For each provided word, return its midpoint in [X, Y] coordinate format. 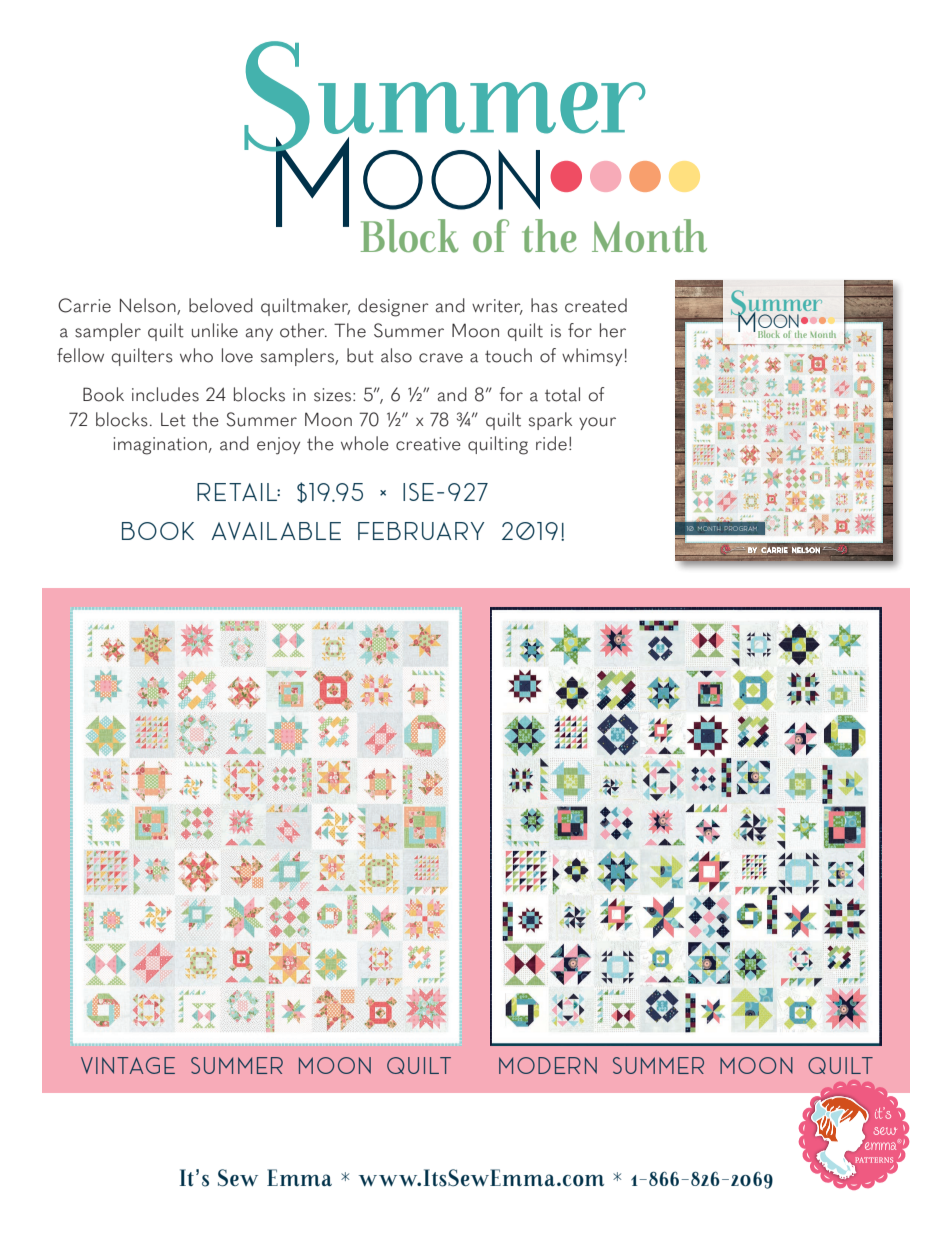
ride [551, 443]
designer [393, 307]
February [421, 531]
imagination [160, 446]
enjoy [278, 446]
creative [428, 444]
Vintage [128, 1065]
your [597, 423]
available [276, 531]
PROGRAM [741, 528]
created [596, 305]
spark [550, 421]
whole [365, 443]
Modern [548, 1065]
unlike [215, 330]
